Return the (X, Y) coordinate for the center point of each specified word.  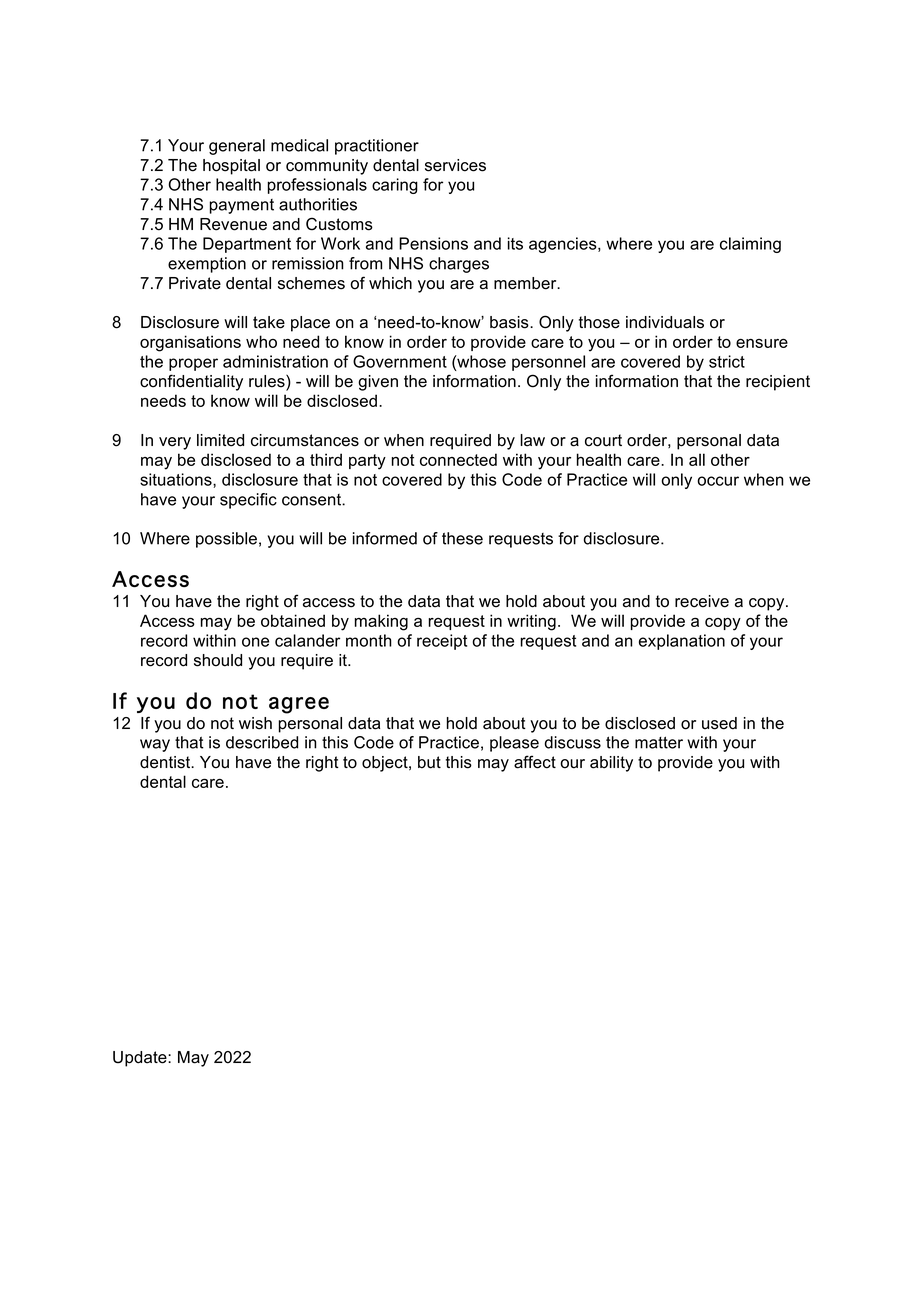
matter (659, 742)
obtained (293, 620)
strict (727, 361)
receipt (442, 642)
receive (702, 601)
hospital (231, 167)
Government (400, 361)
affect (535, 762)
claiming (750, 245)
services (455, 165)
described (262, 742)
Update (141, 1059)
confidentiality (191, 382)
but (429, 762)
